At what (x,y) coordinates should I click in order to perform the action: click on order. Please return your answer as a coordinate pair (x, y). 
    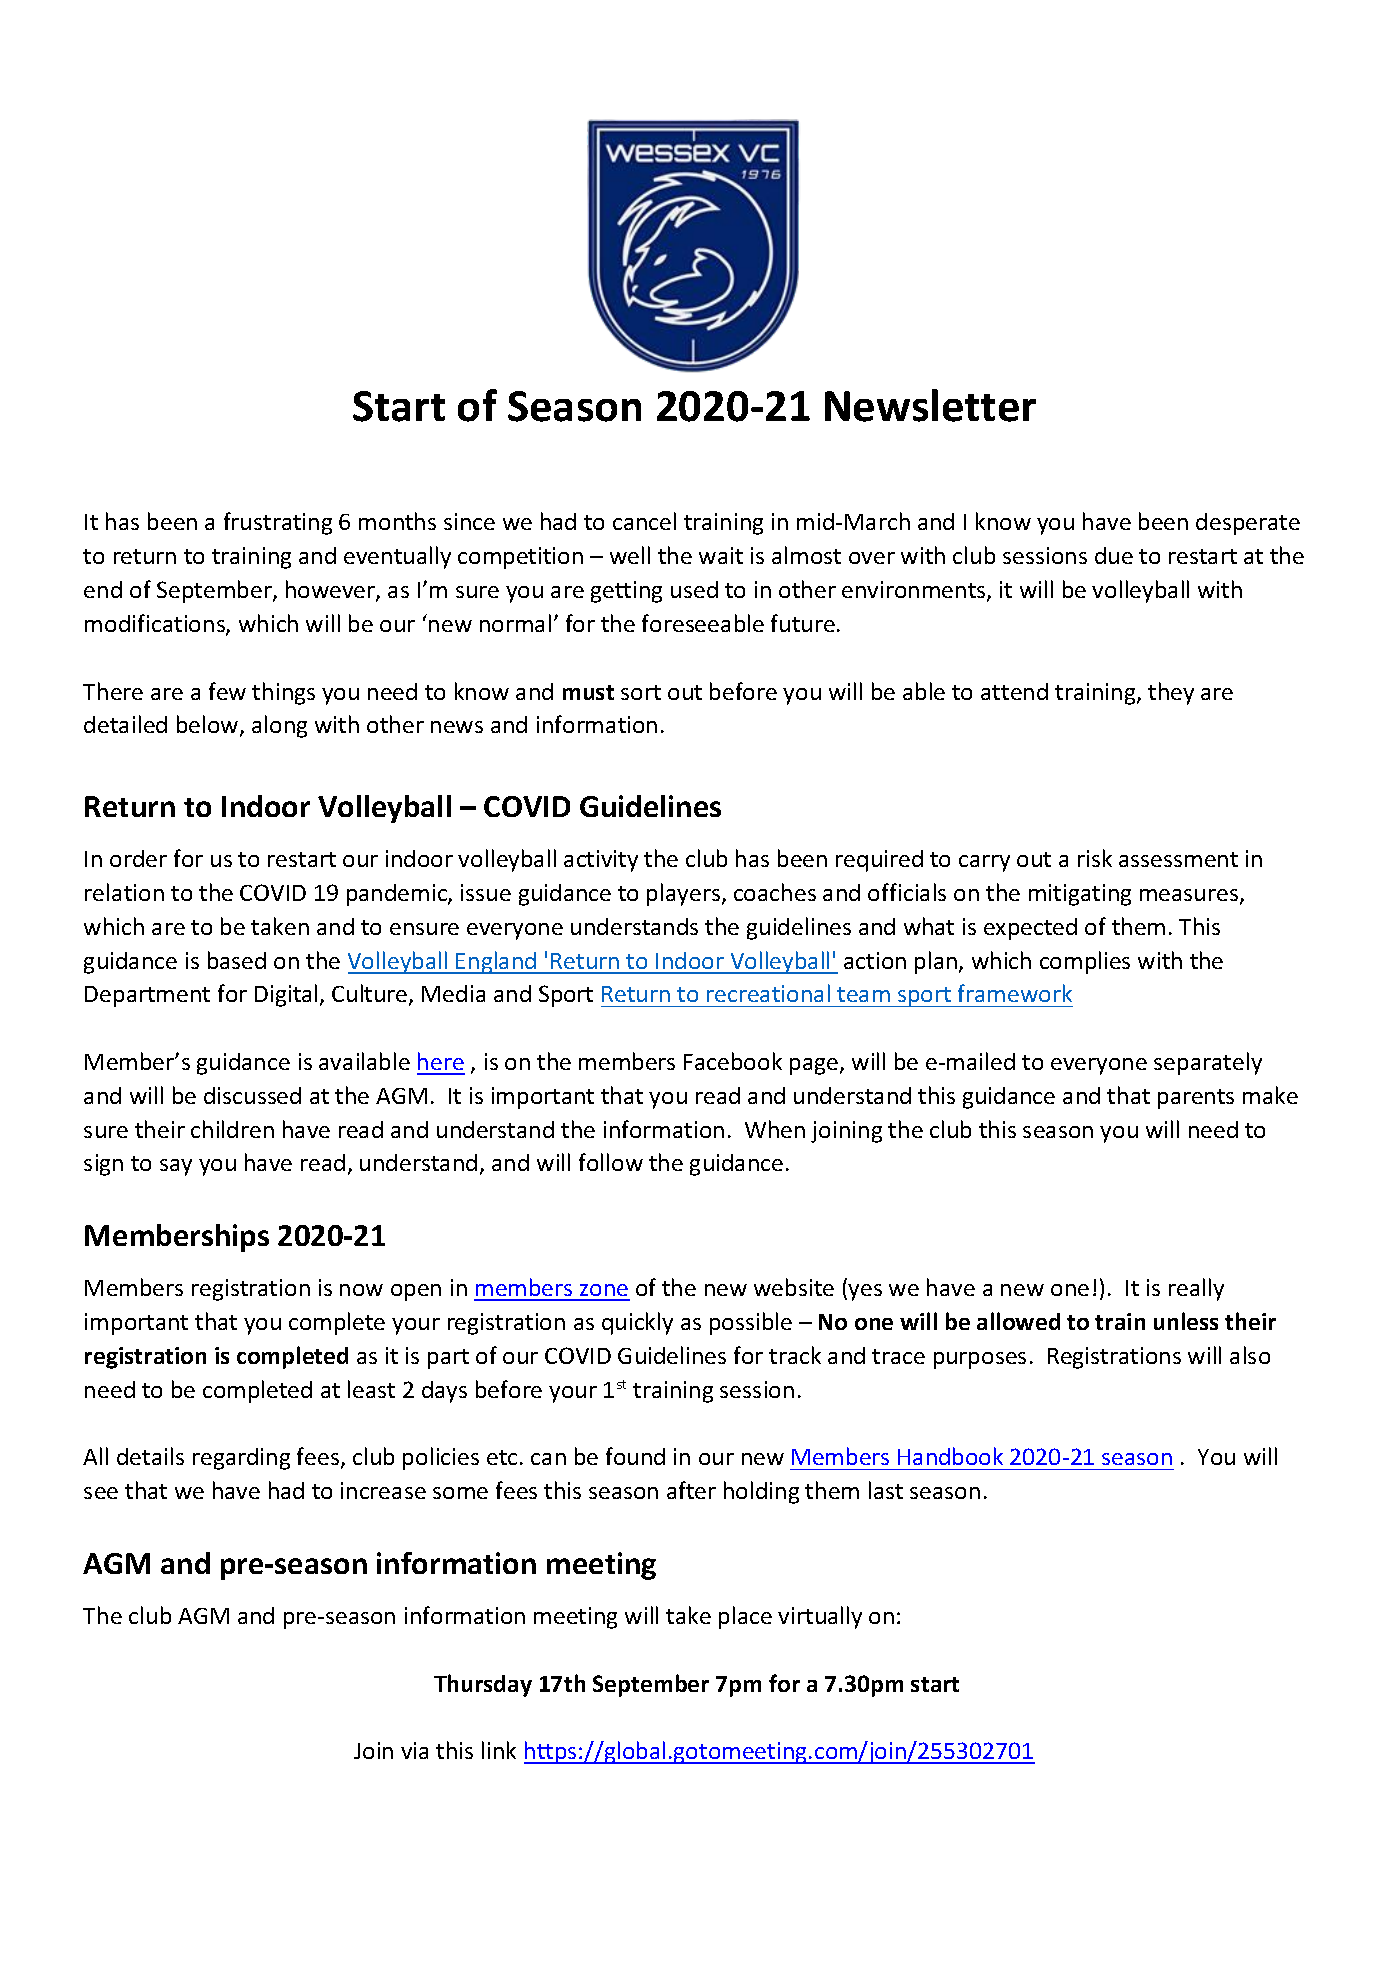
    Looking at the image, I should click on (138, 858).
